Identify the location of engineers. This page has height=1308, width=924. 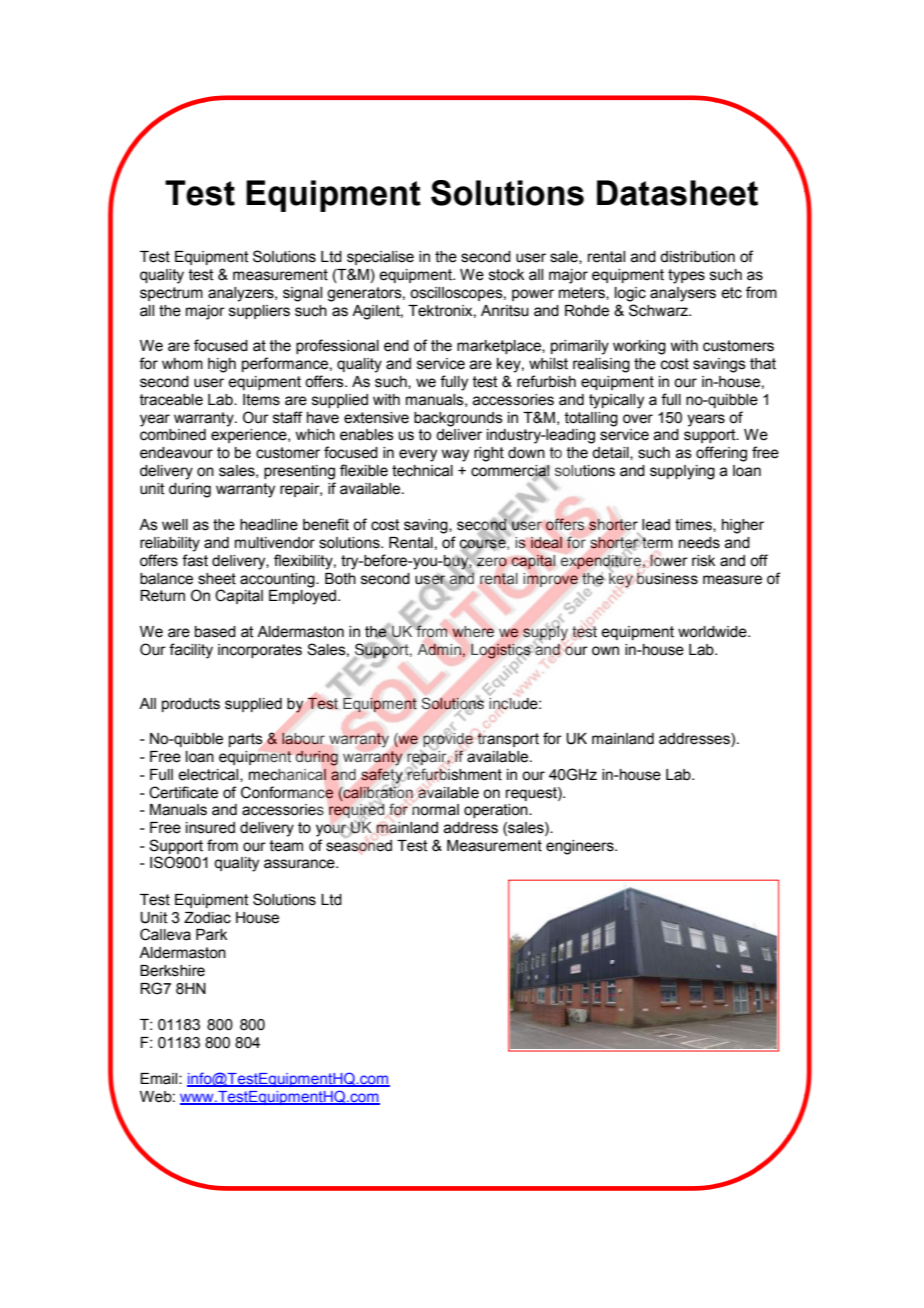
(581, 847).
